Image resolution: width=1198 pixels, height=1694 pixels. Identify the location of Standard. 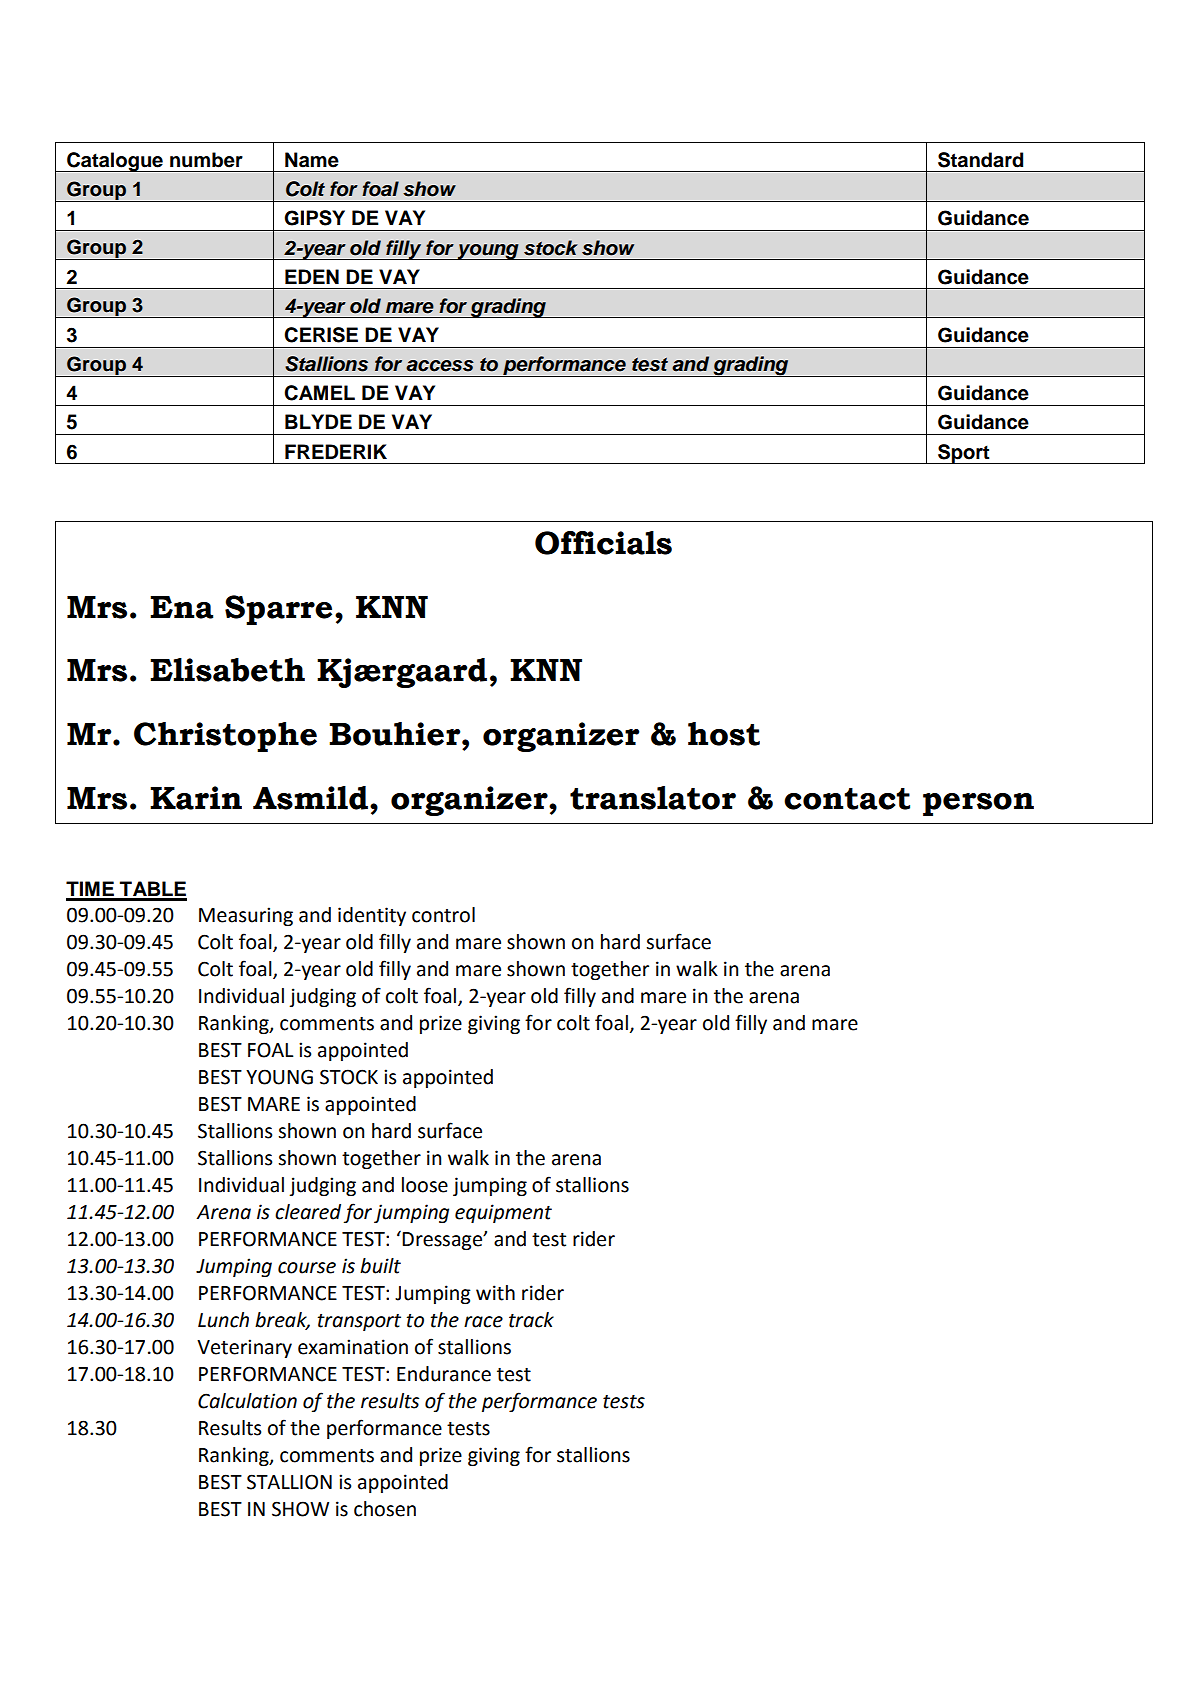
(980, 160).
